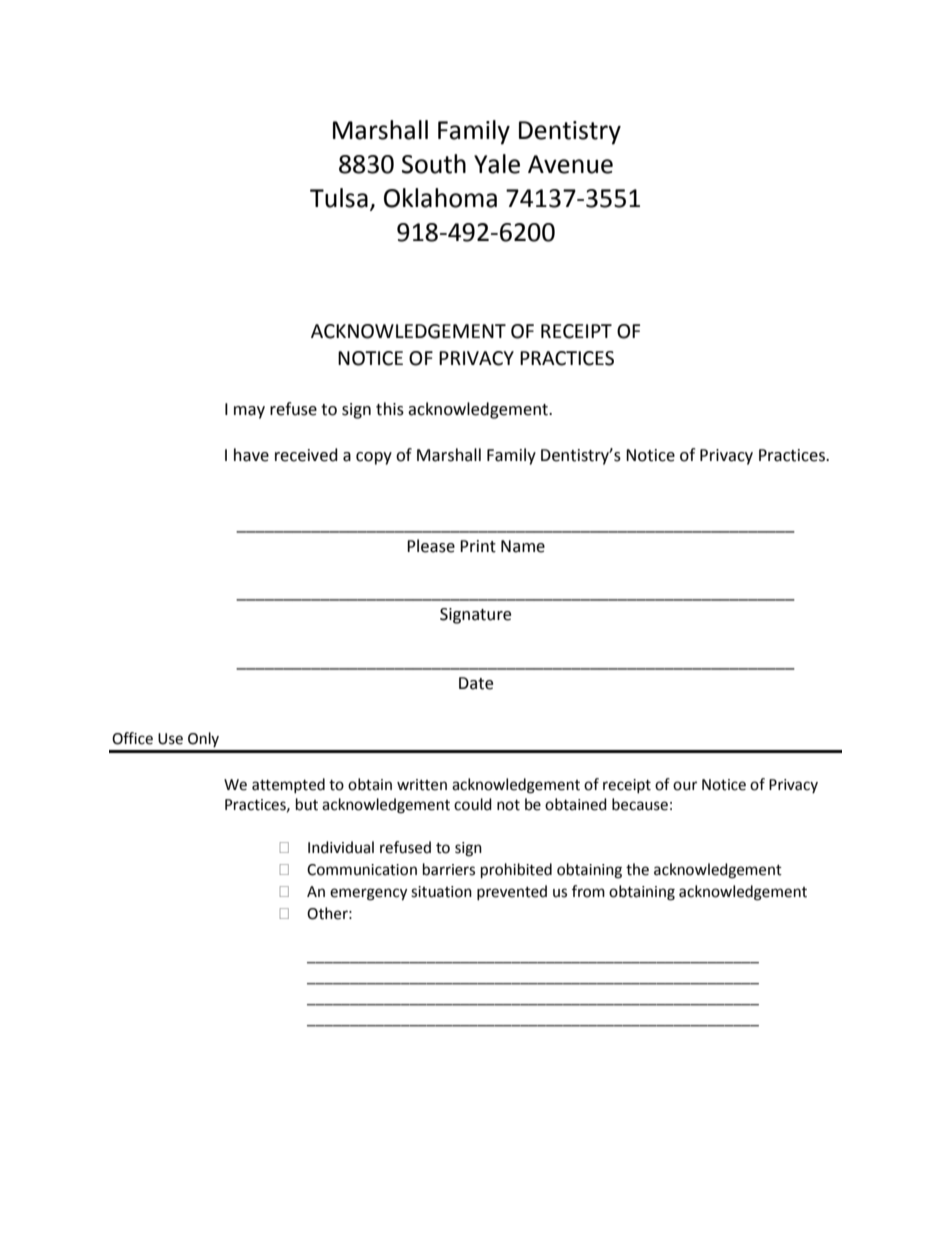 This screenshot has width=952, height=1233. What do you see at coordinates (341, 847) in the screenshot?
I see `Individual` at bounding box center [341, 847].
